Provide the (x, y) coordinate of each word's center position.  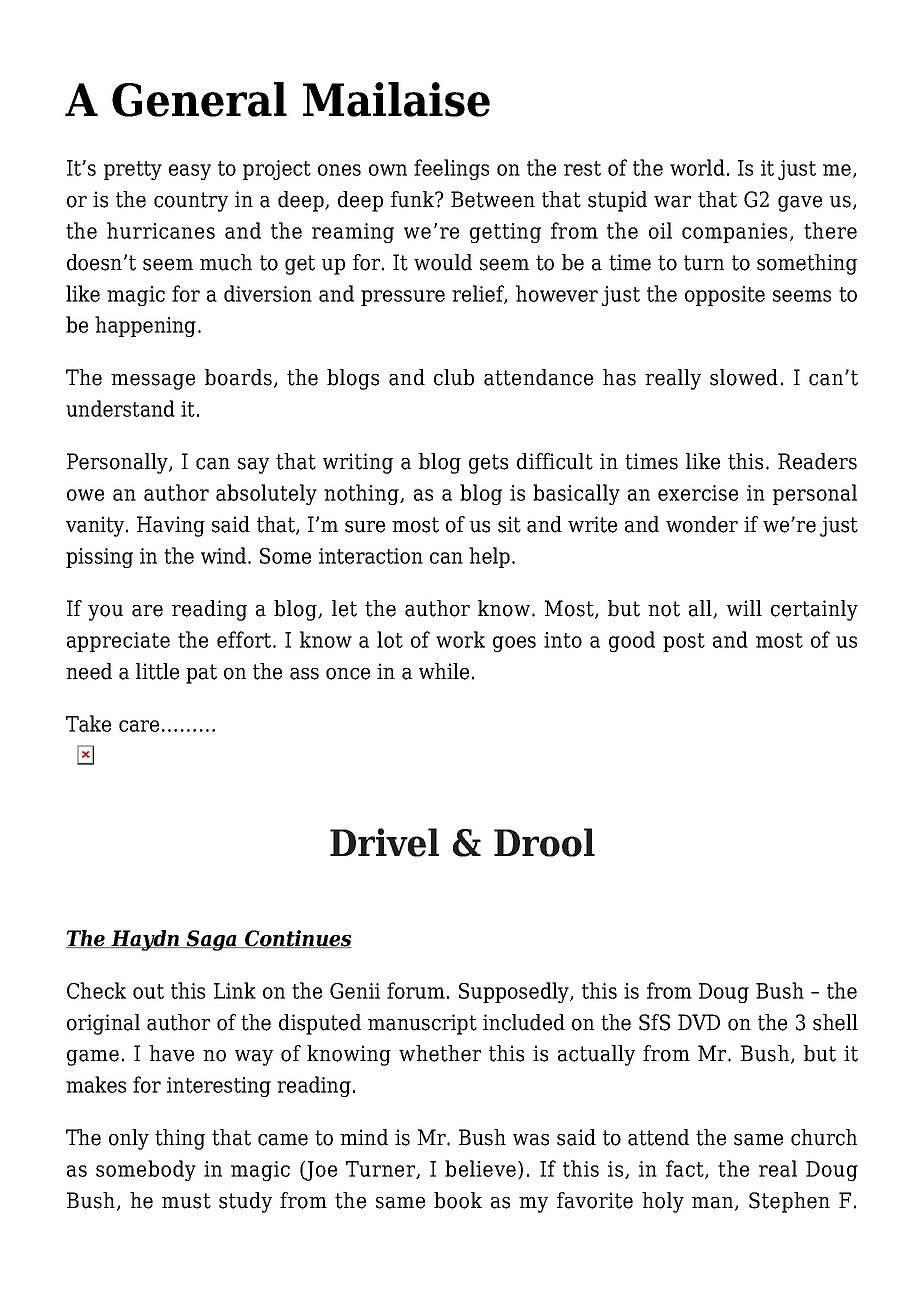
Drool (544, 842)
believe (480, 1168)
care (139, 726)
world (697, 167)
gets (488, 464)
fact (686, 1169)
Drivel (384, 842)
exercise (698, 493)
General (199, 99)
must (186, 1201)
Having (171, 526)
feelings (451, 169)
